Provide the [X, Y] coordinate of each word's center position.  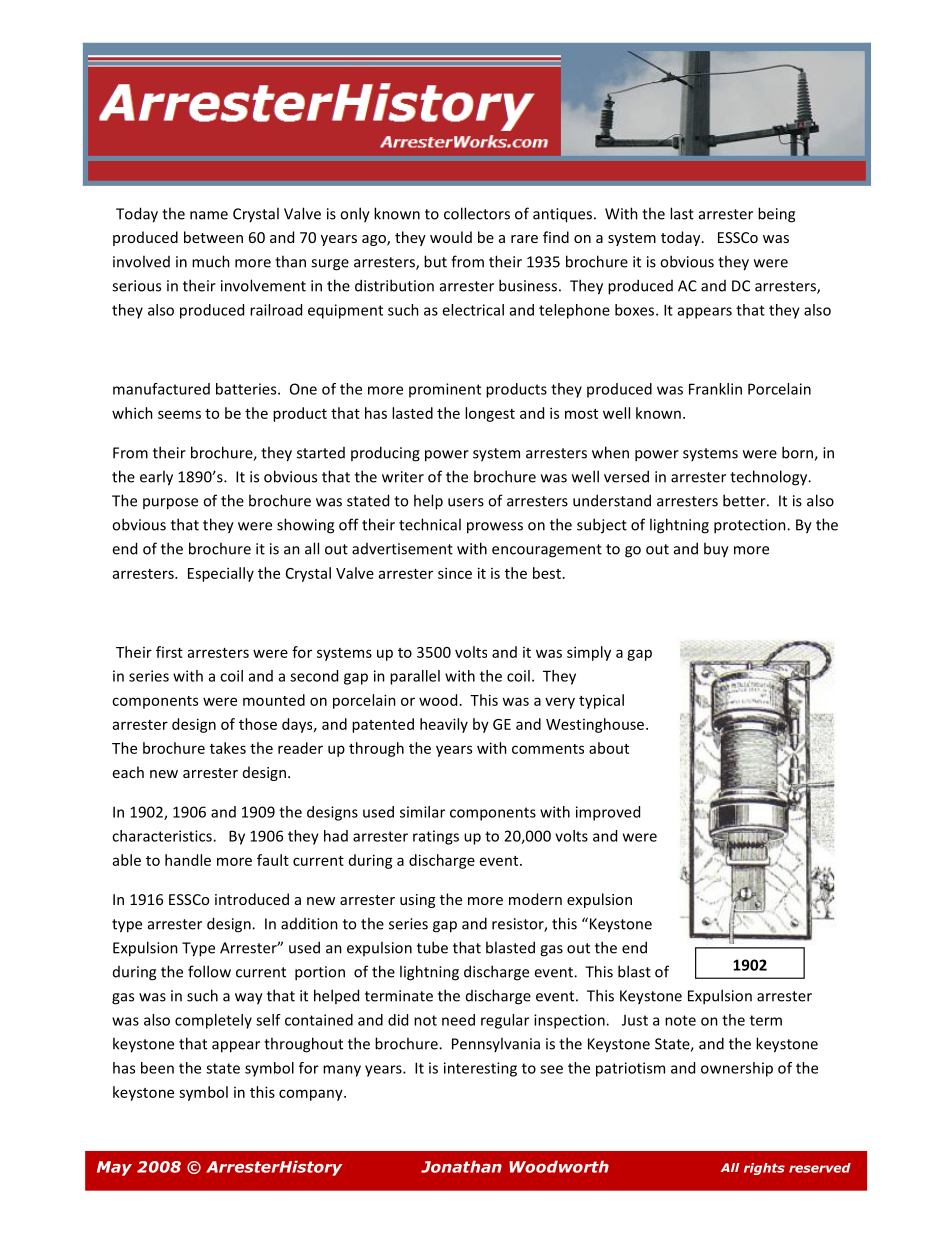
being [776, 215]
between [213, 237]
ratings [436, 837]
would [451, 237]
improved [608, 813]
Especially [221, 574]
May [114, 1168]
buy [716, 550]
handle [188, 860]
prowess [495, 528]
